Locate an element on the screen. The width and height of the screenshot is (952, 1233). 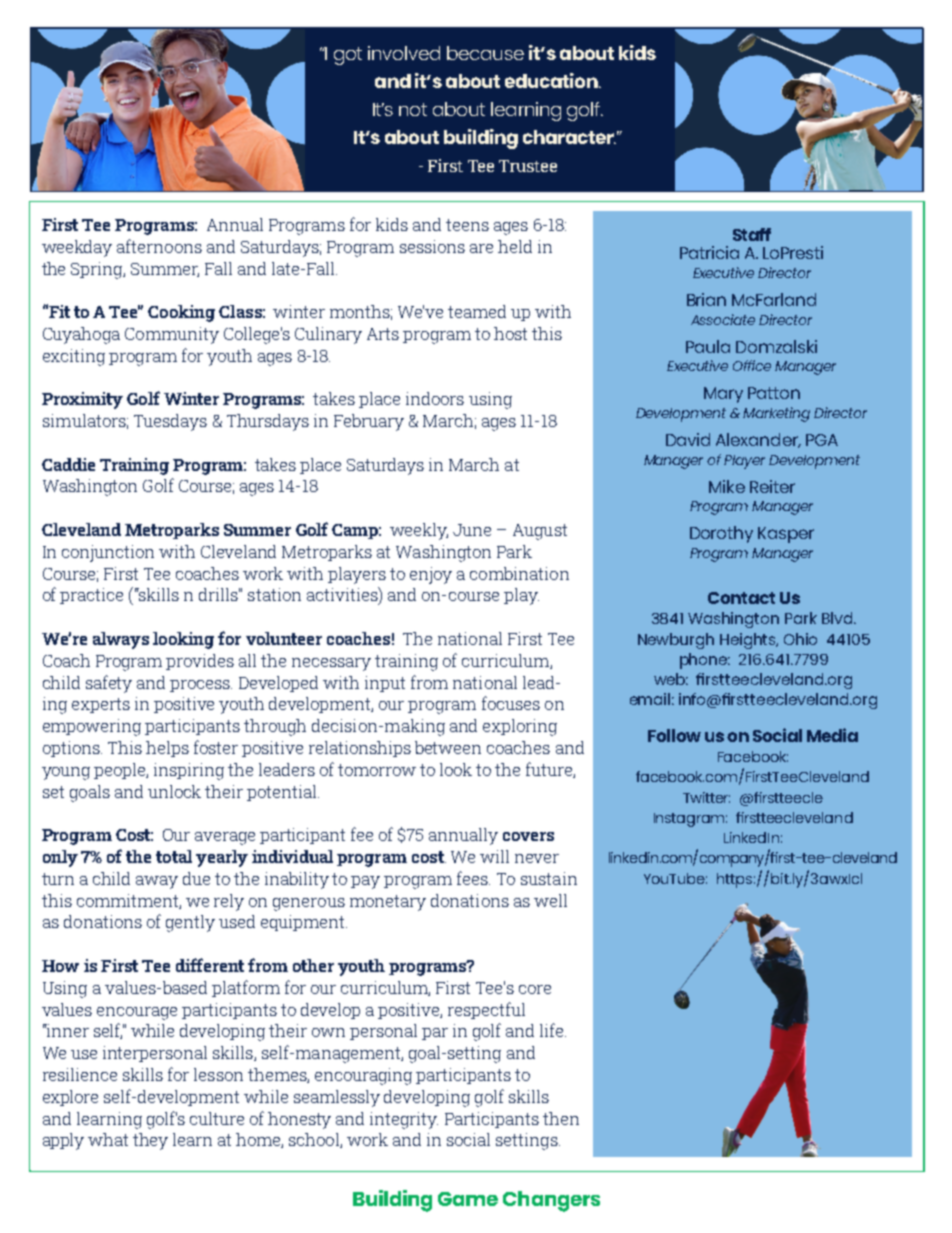
indoors is located at coordinates (435, 398).
